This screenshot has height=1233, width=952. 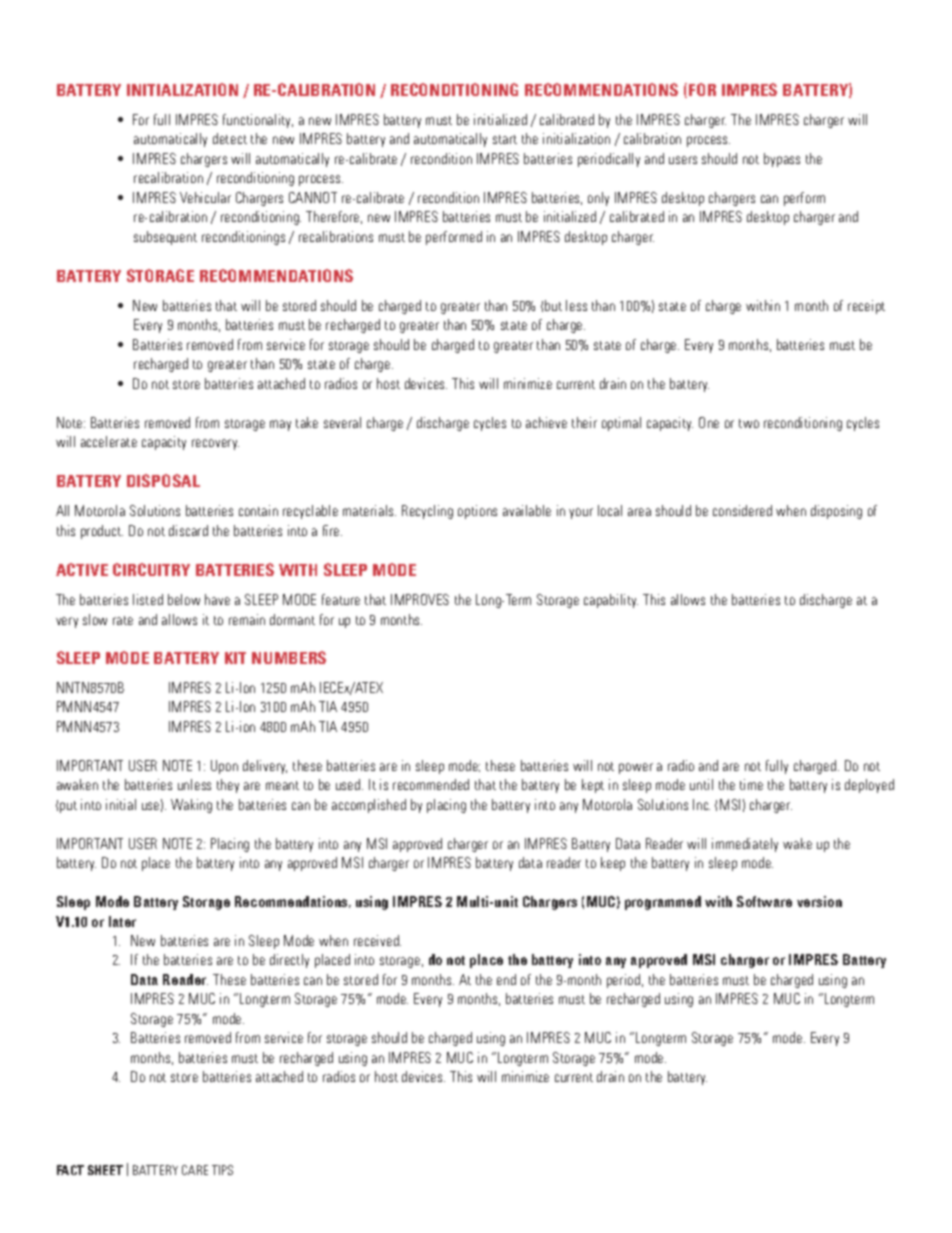 What do you see at coordinates (431, 784) in the screenshot?
I see `recommended` at bounding box center [431, 784].
